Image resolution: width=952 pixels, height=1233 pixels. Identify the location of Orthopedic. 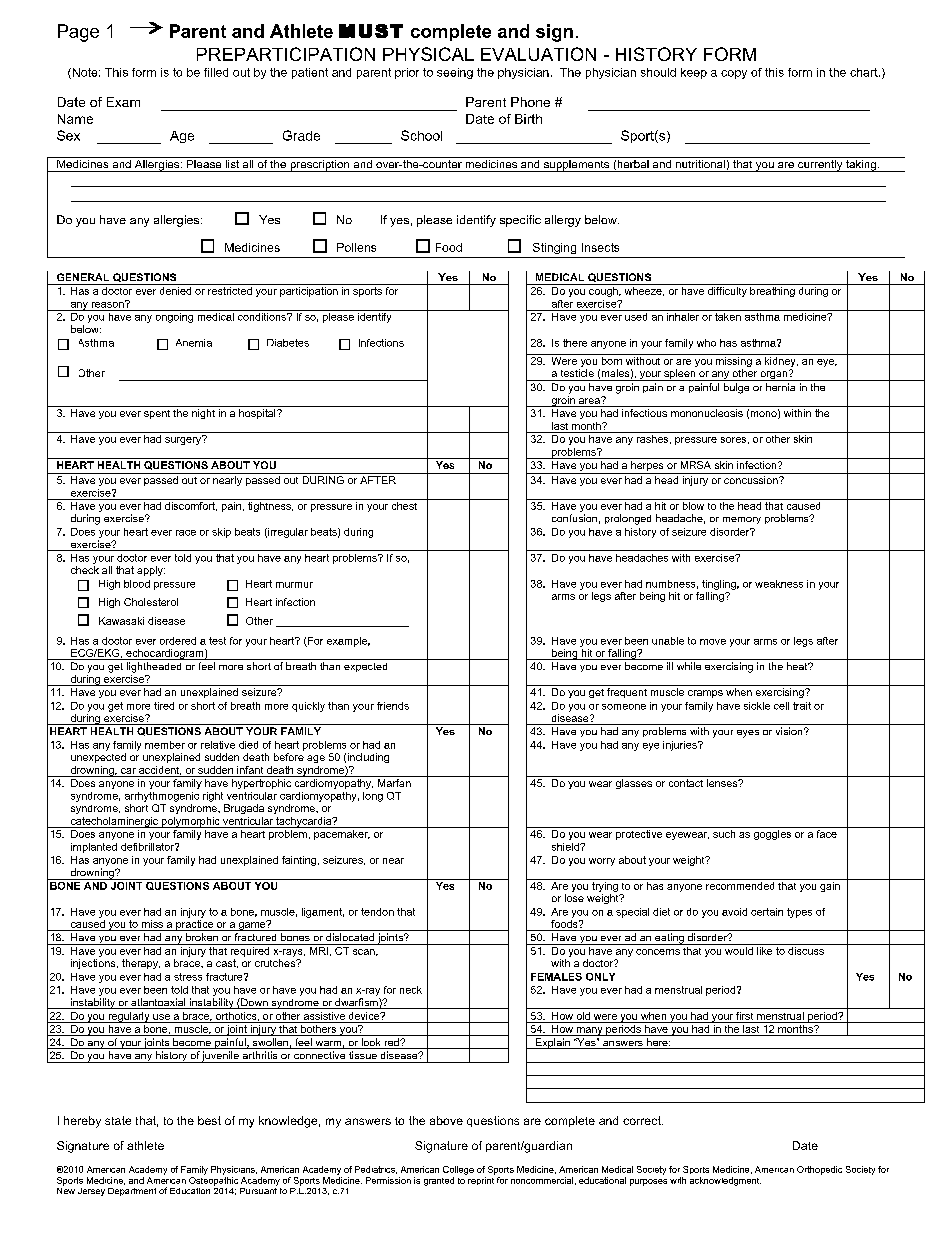
(819, 1170).
